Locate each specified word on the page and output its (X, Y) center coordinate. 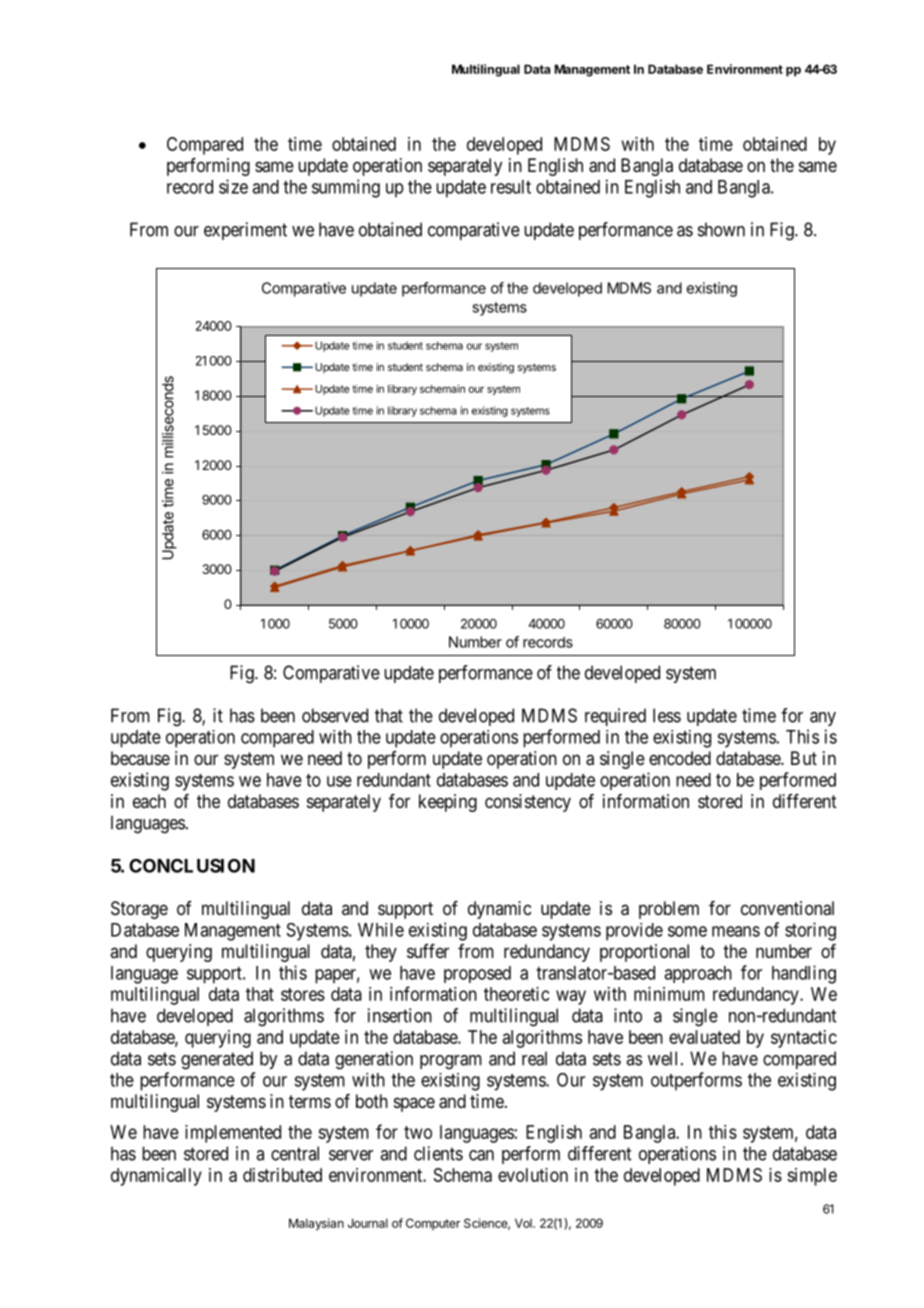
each (149, 801)
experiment (245, 231)
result (511, 187)
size (233, 186)
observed (335, 715)
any (823, 719)
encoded (680, 758)
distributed (282, 1175)
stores (303, 994)
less (667, 715)
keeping (448, 803)
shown (721, 229)
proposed (477, 974)
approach (698, 974)
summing (346, 188)
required (615, 717)
